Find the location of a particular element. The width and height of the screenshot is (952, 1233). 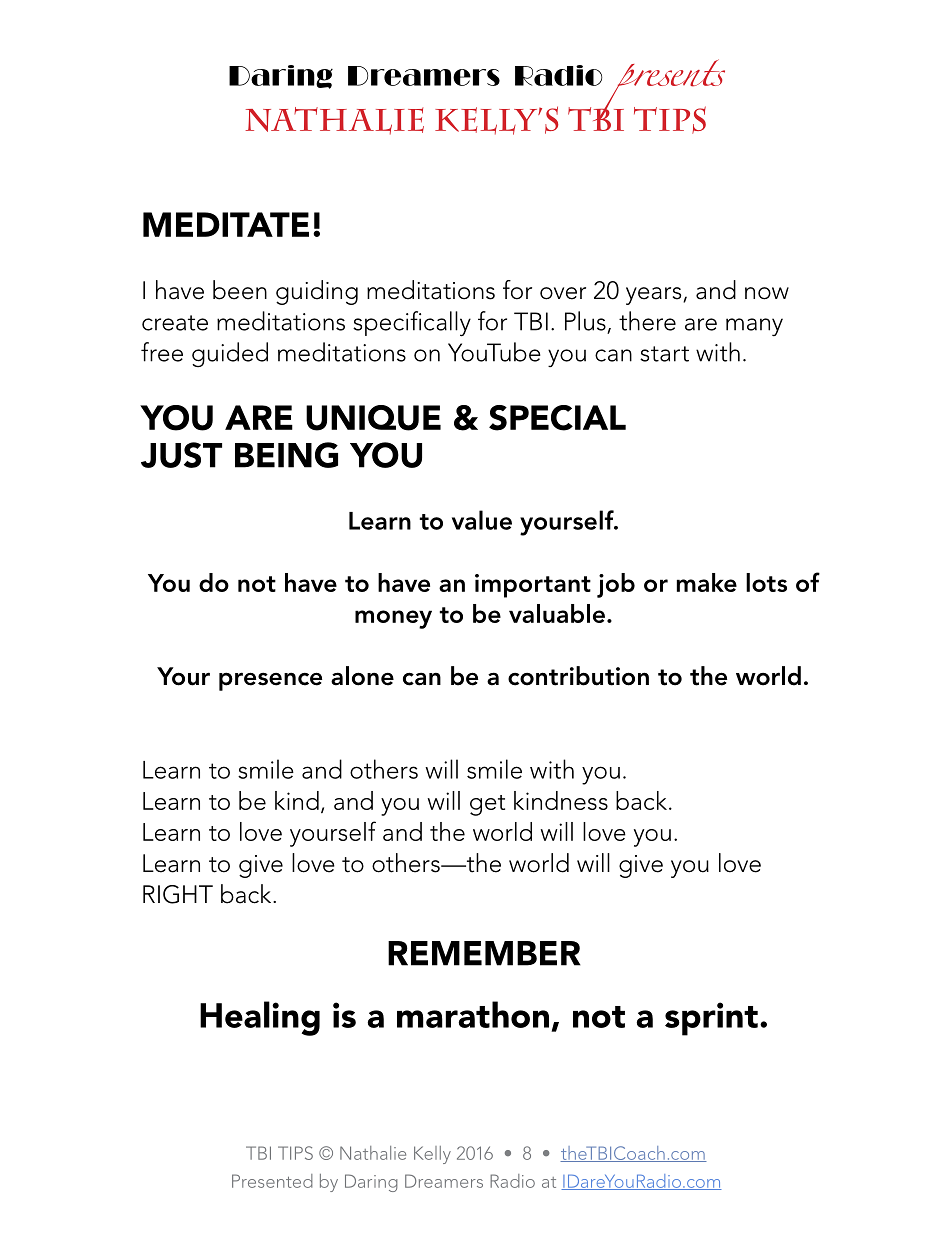

BEING is located at coordinates (286, 455).
